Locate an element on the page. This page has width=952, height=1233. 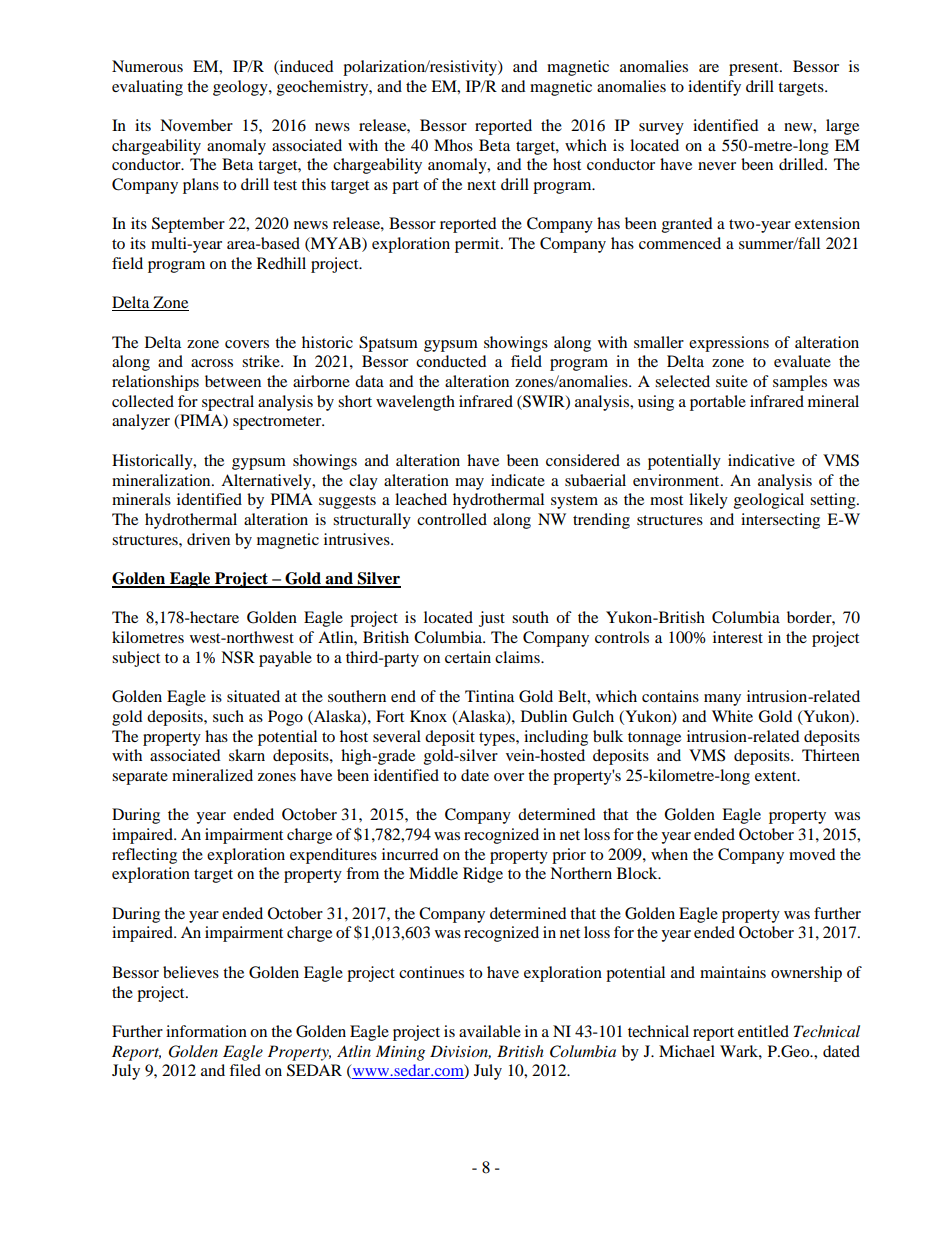
available is located at coordinates (490, 1031).
